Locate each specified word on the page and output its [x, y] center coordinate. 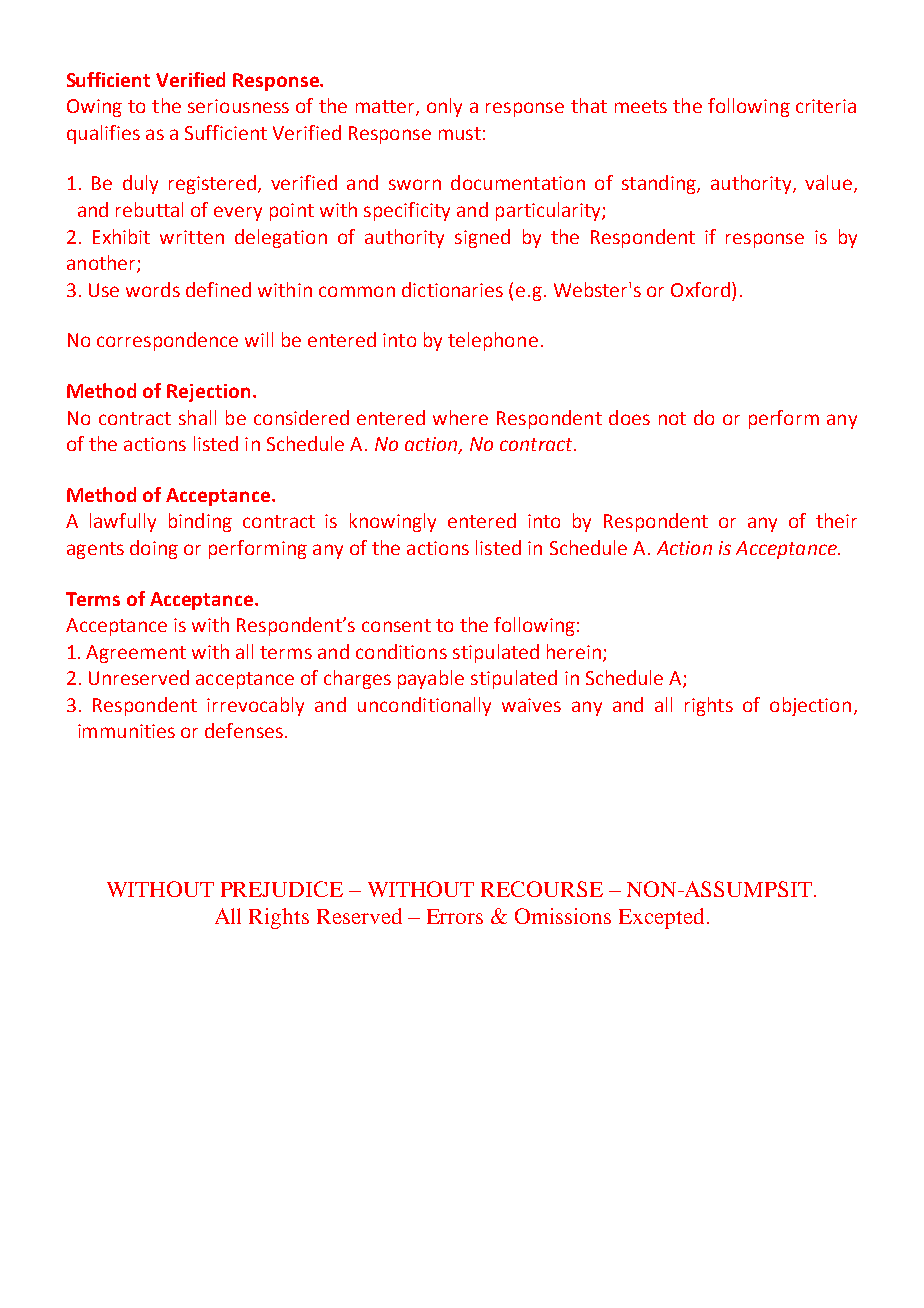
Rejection [208, 393]
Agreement [136, 654]
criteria [826, 106]
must [460, 133]
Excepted [661, 918]
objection [810, 706]
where [460, 417]
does [629, 417]
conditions [401, 651]
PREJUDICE [282, 889]
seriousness [238, 106]
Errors [455, 916]
